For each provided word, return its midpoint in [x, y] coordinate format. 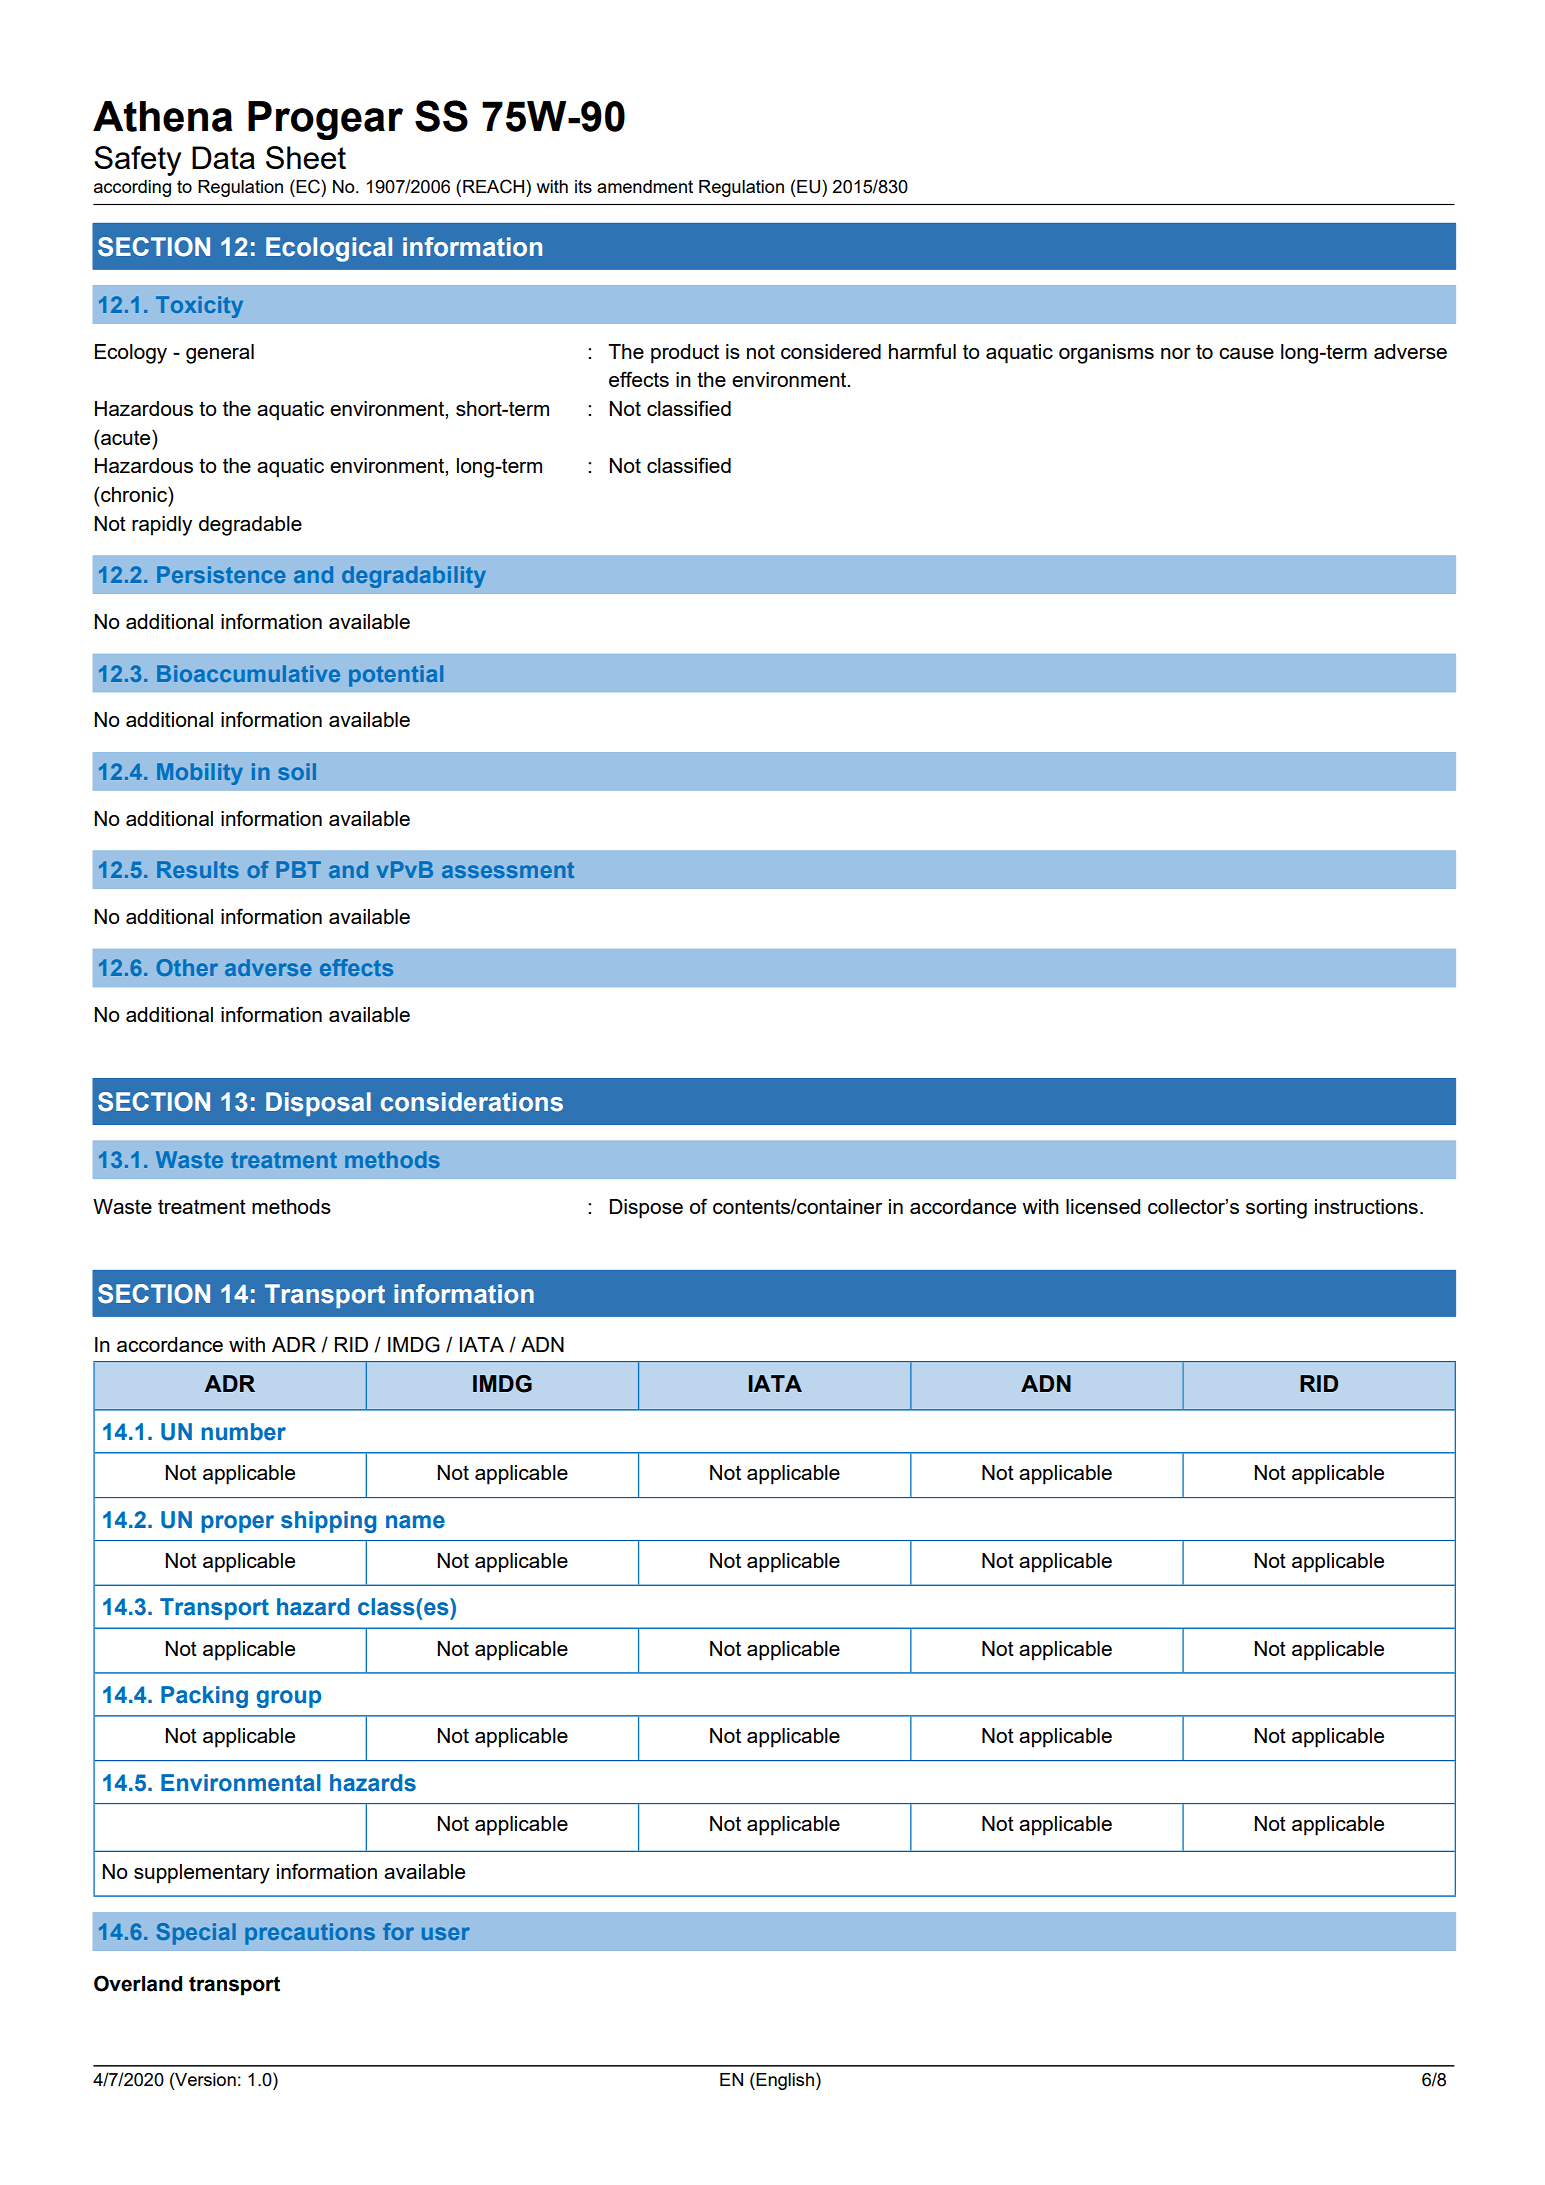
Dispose [646, 1209]
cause [1246, 353]
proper [237, 1524]
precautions [310, 1934]
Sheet [306, 157]
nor [1176, 353]
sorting [1276, 1209]
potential [396, 676]
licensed [1103, 1206]
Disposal [318, 1104]
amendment [645, 186]
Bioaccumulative [248, 673]
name [415, 1522]
